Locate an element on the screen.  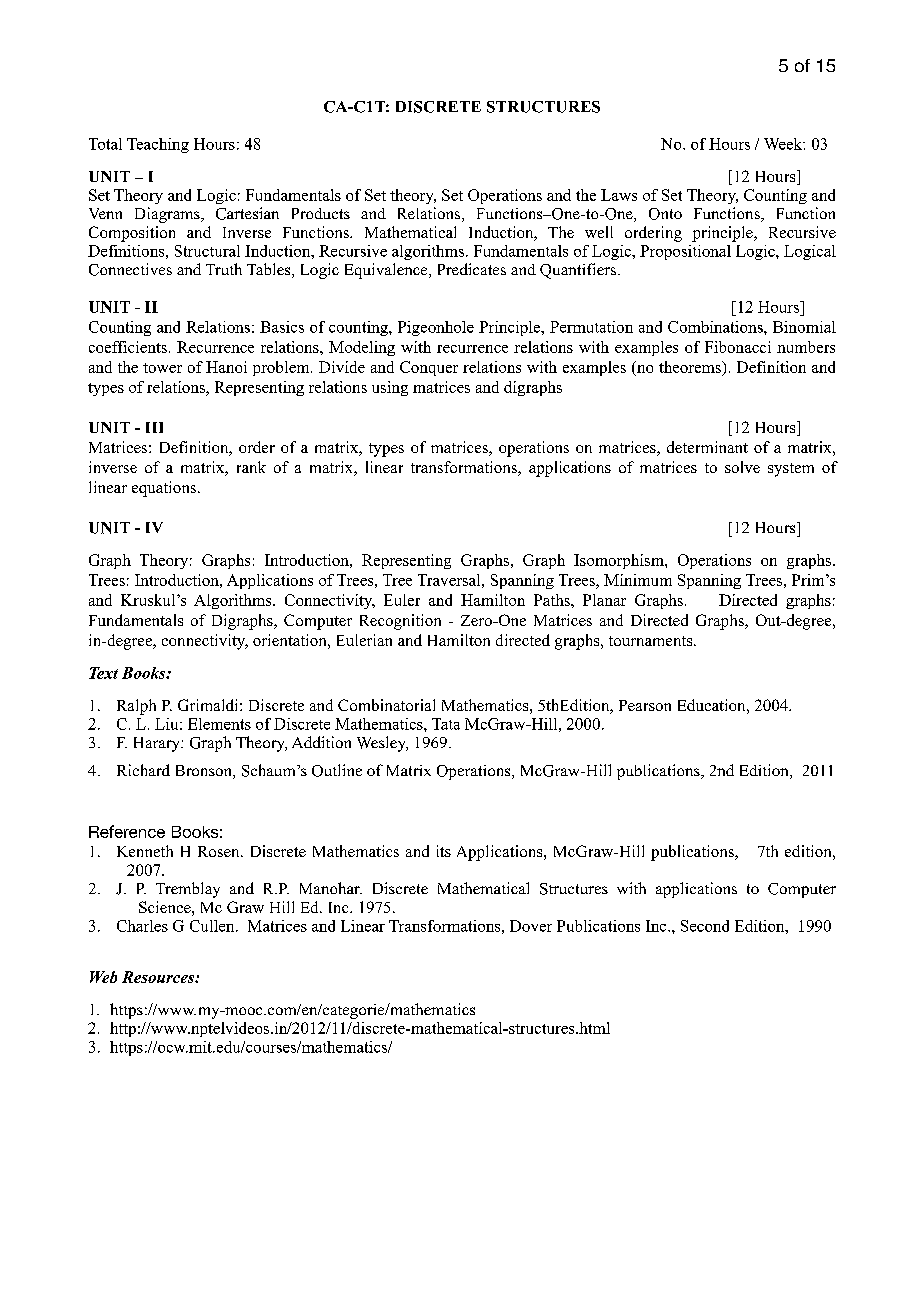
Ralph is located at coordinates (136, 707).
